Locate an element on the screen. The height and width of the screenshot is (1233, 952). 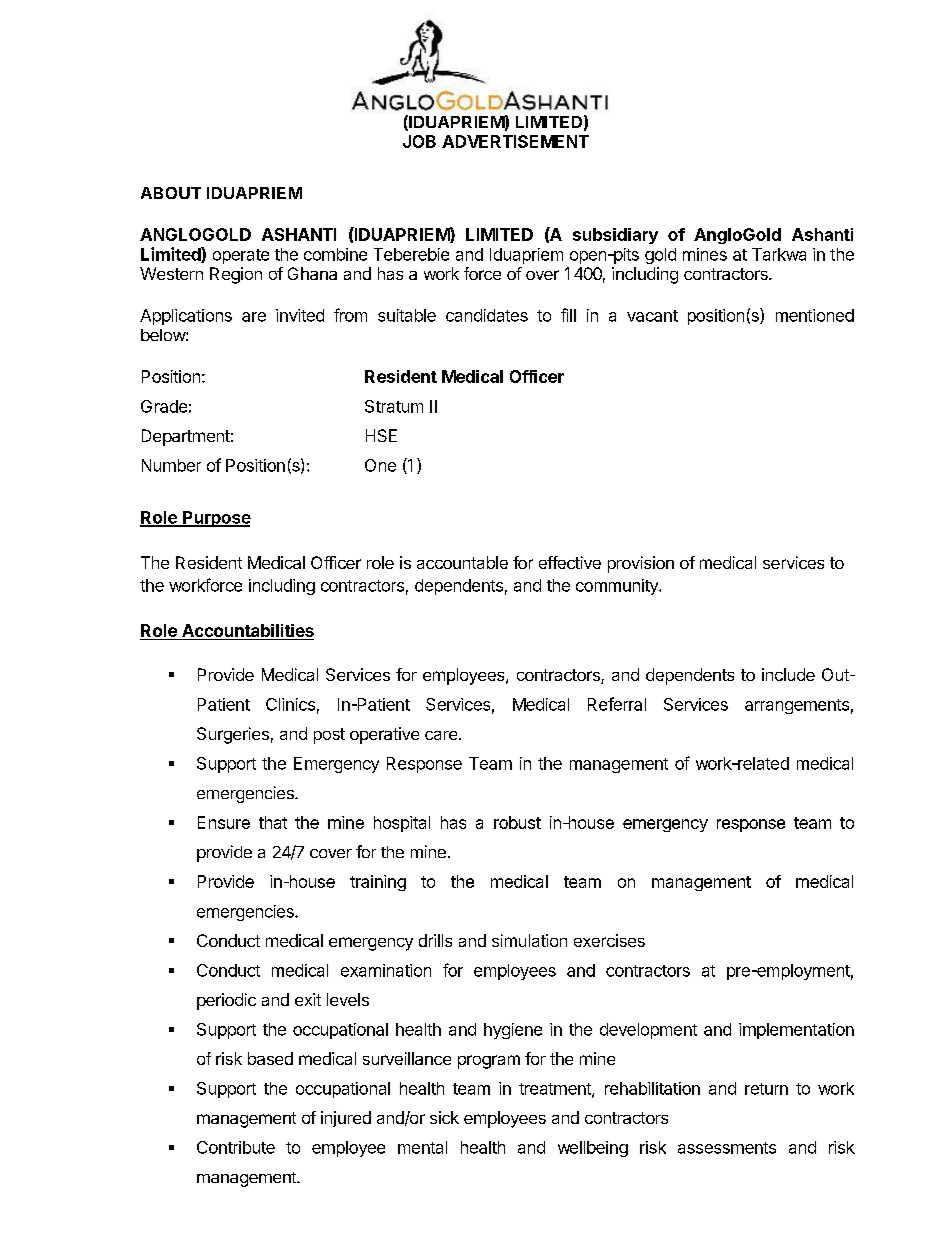
accountable is located at coordinates (462, 562).
